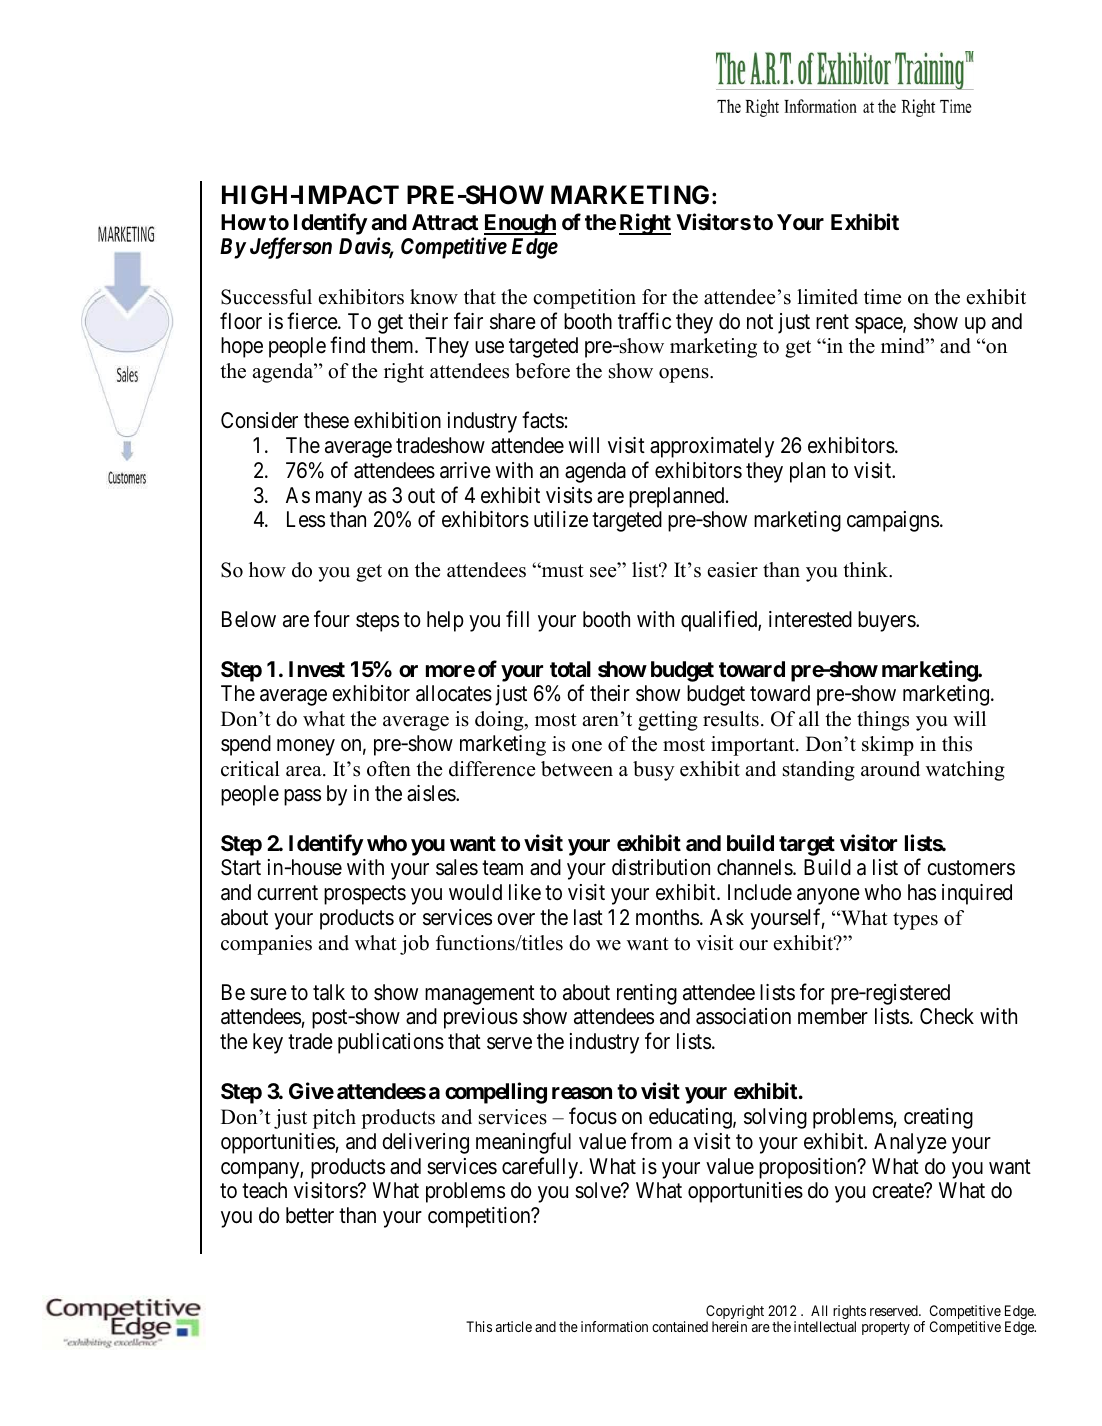 The image size is (1102, 1426). What do you see at coordinates (614, 1326) in the screenshot?
I see `information` at bounding box center [614, 1326].
